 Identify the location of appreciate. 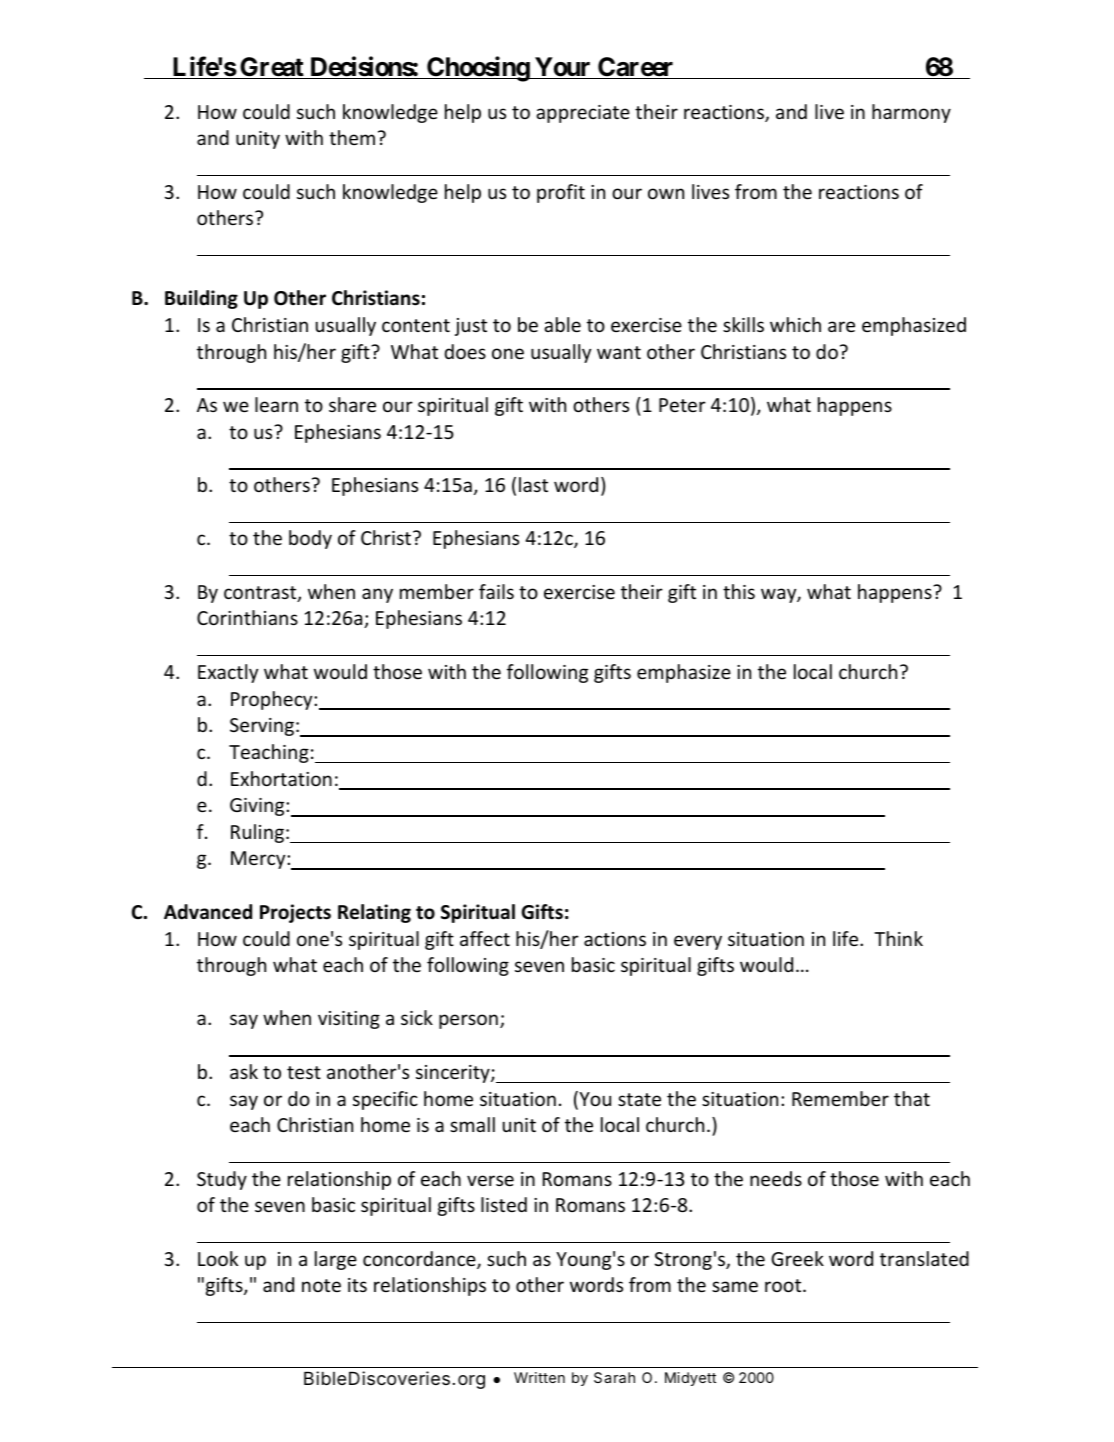
(583, 114).
